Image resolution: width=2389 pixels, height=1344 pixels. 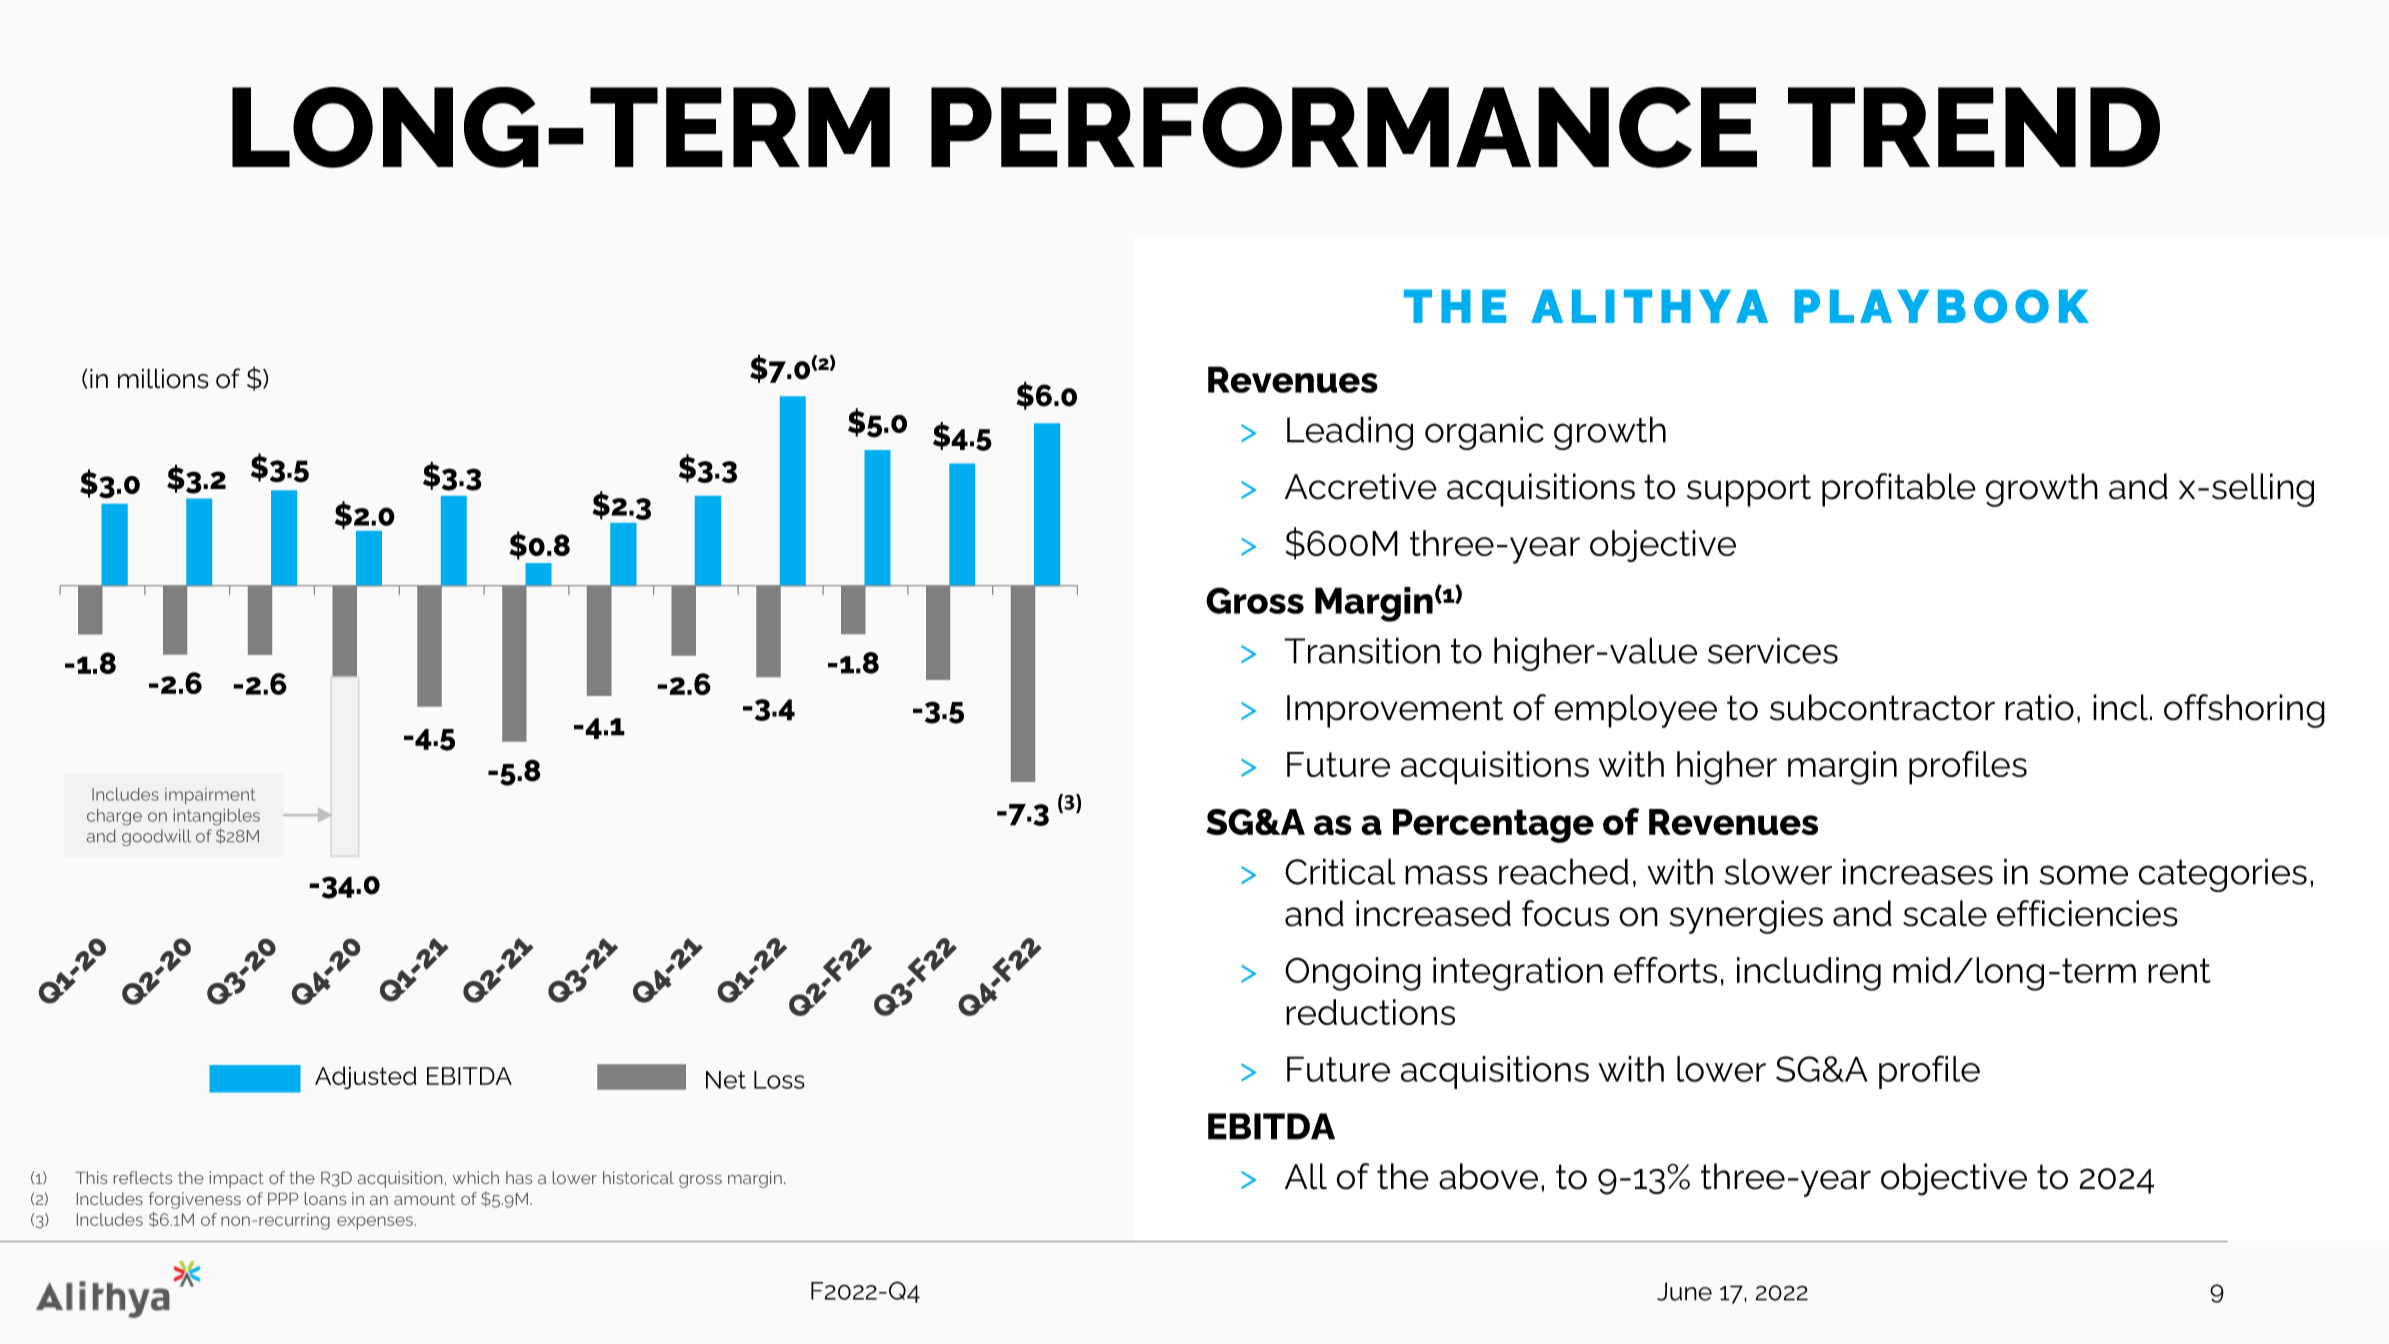 What do you see at coordinates (1918, 871) in the screenshot?
I see `increases` at bounding box center [1918, 871].
